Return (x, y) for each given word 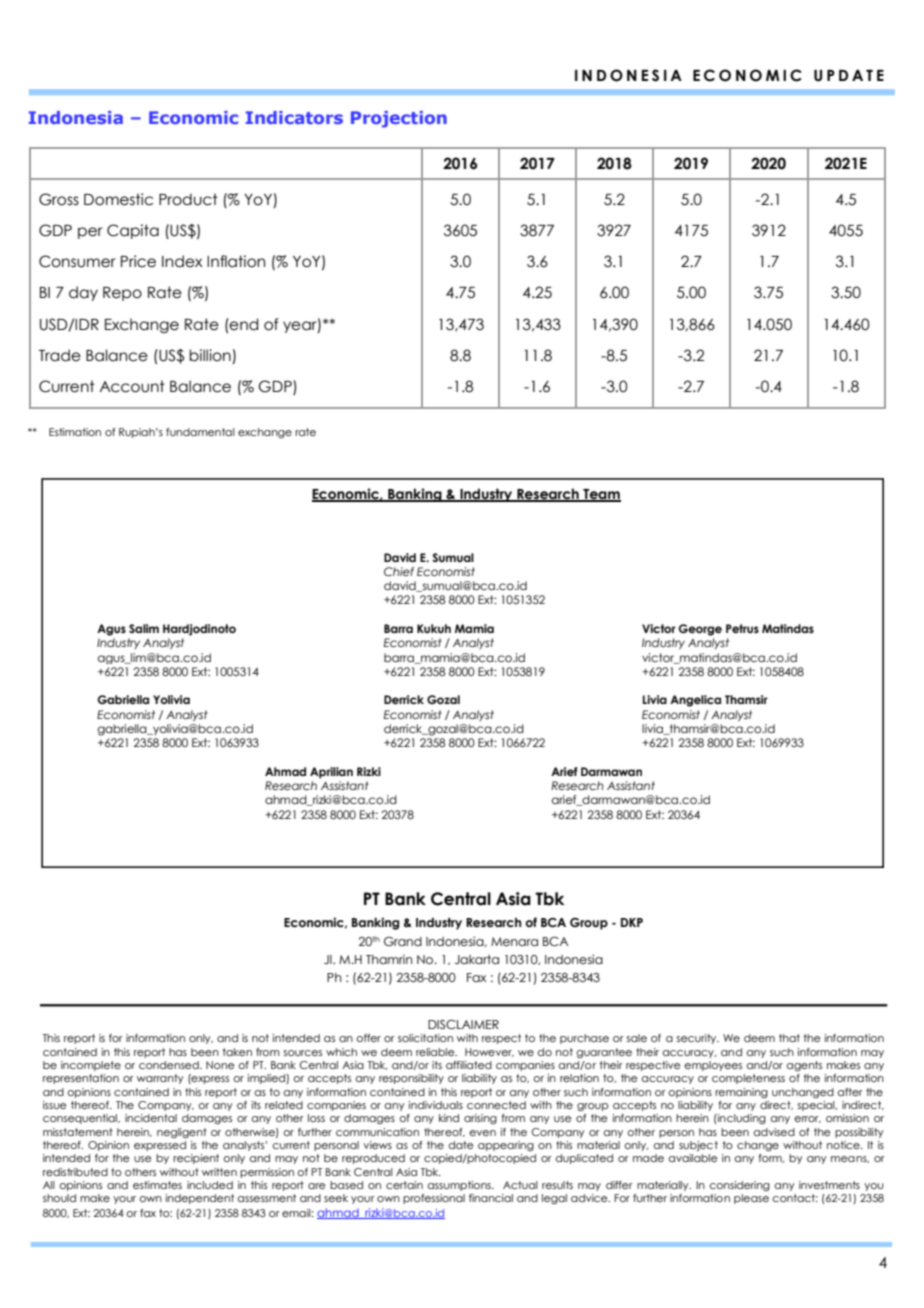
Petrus (742, 628)
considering (739, 1186)
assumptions (460, 1186)
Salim (144, 628)
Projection (399, 119)
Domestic (118, 199)
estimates (157, 1185)
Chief (399, 572)
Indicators (294, 117)
